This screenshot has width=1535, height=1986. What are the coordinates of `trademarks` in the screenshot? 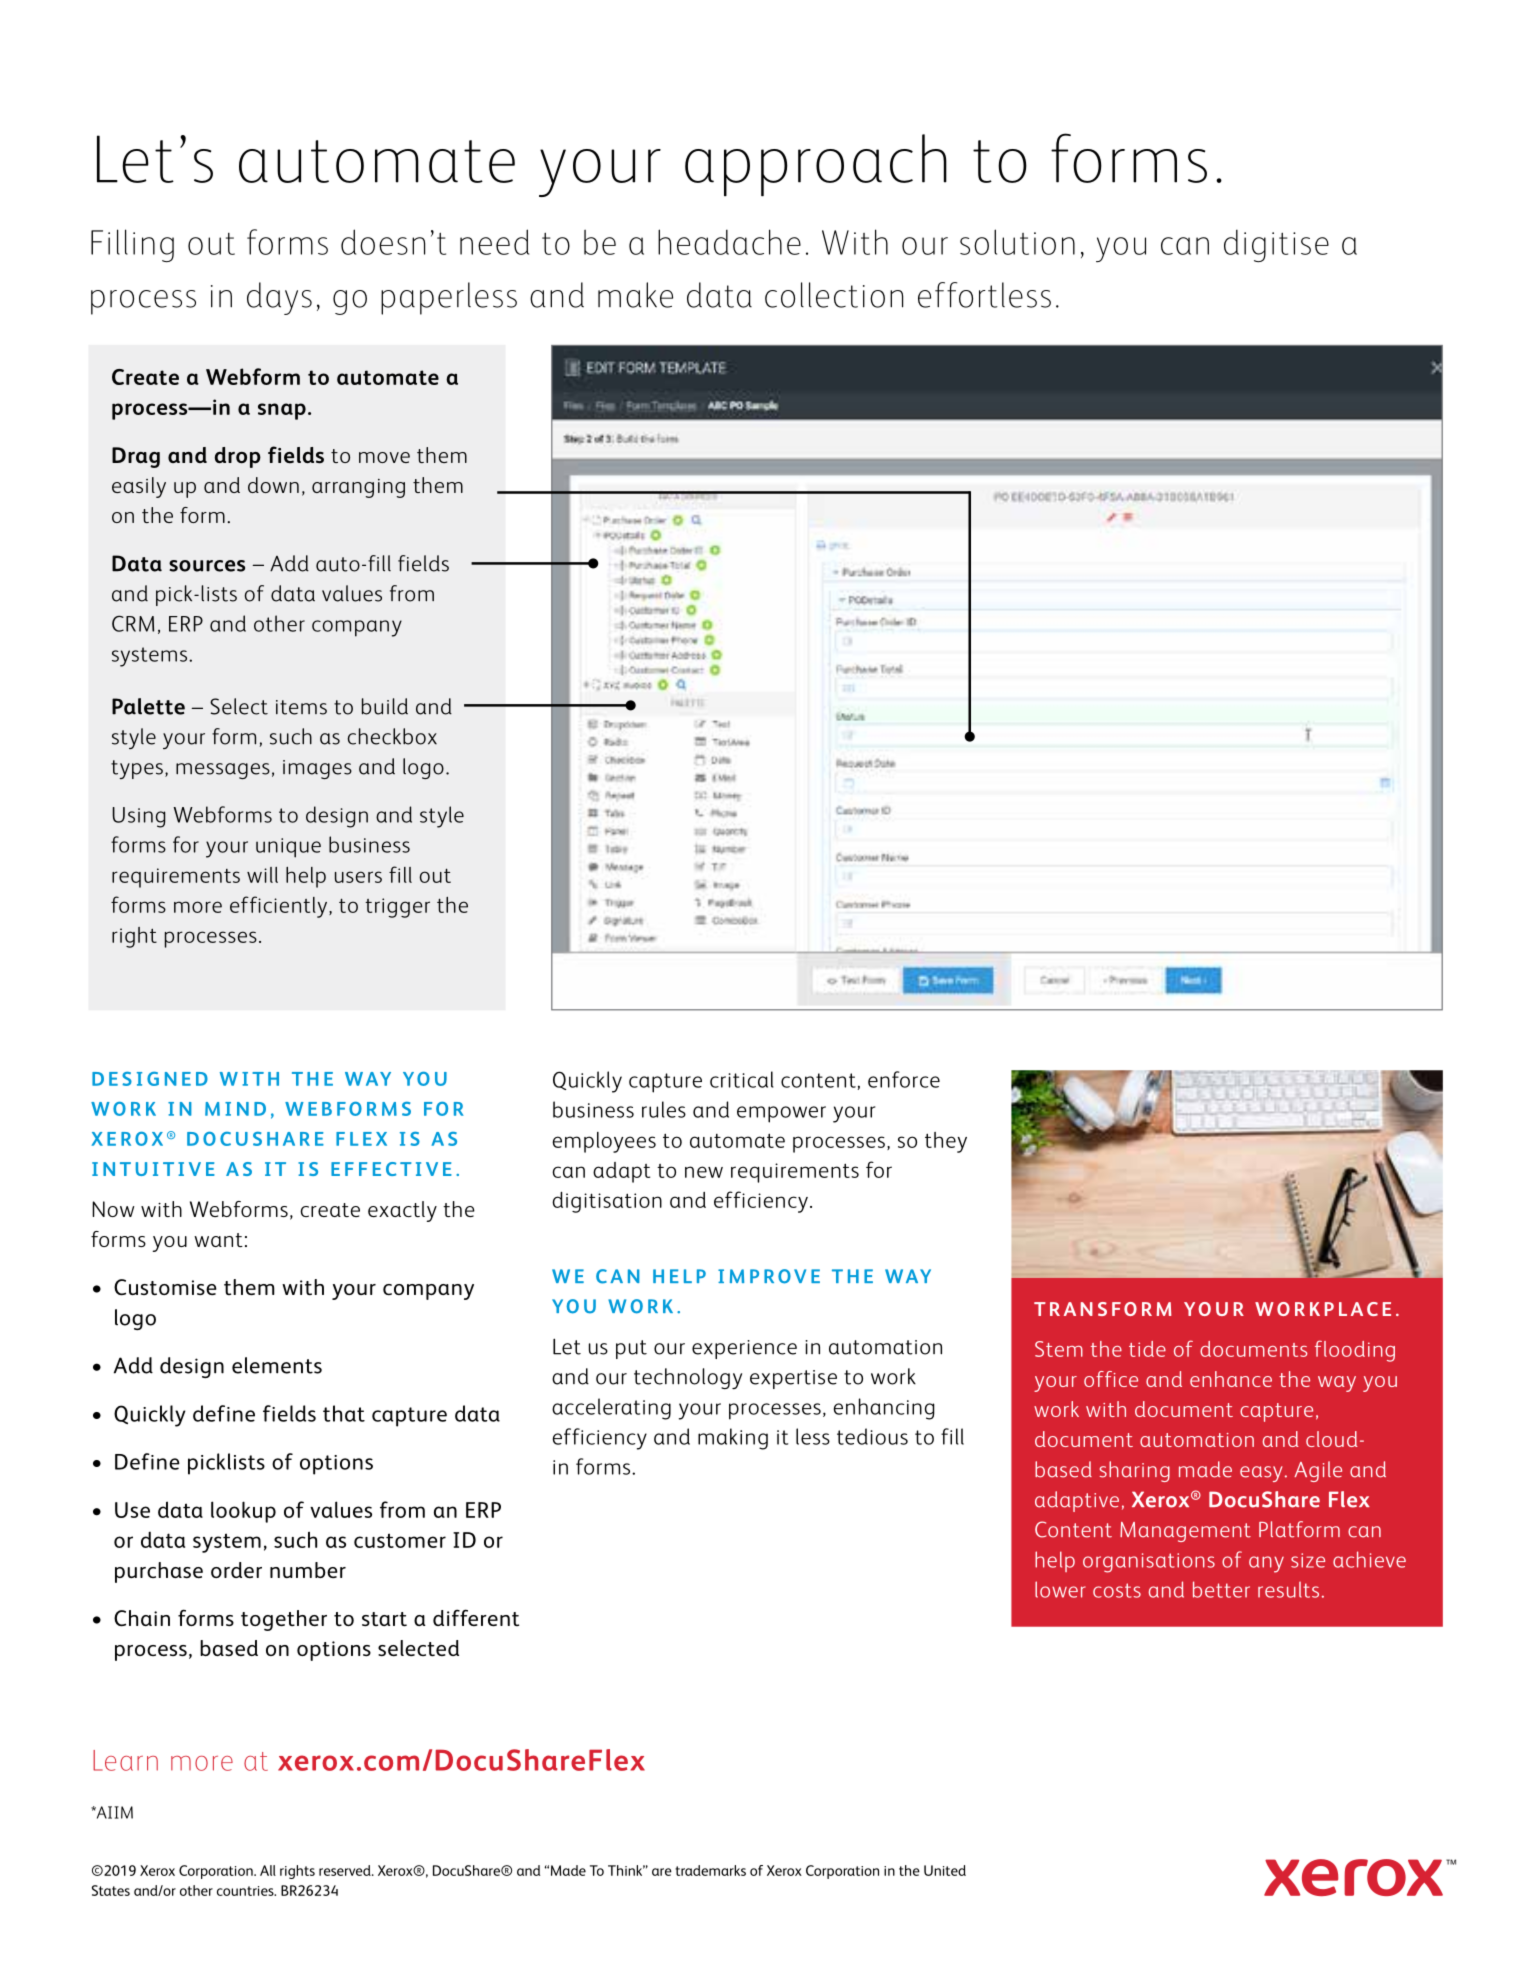 It's located at (710, 1870).
